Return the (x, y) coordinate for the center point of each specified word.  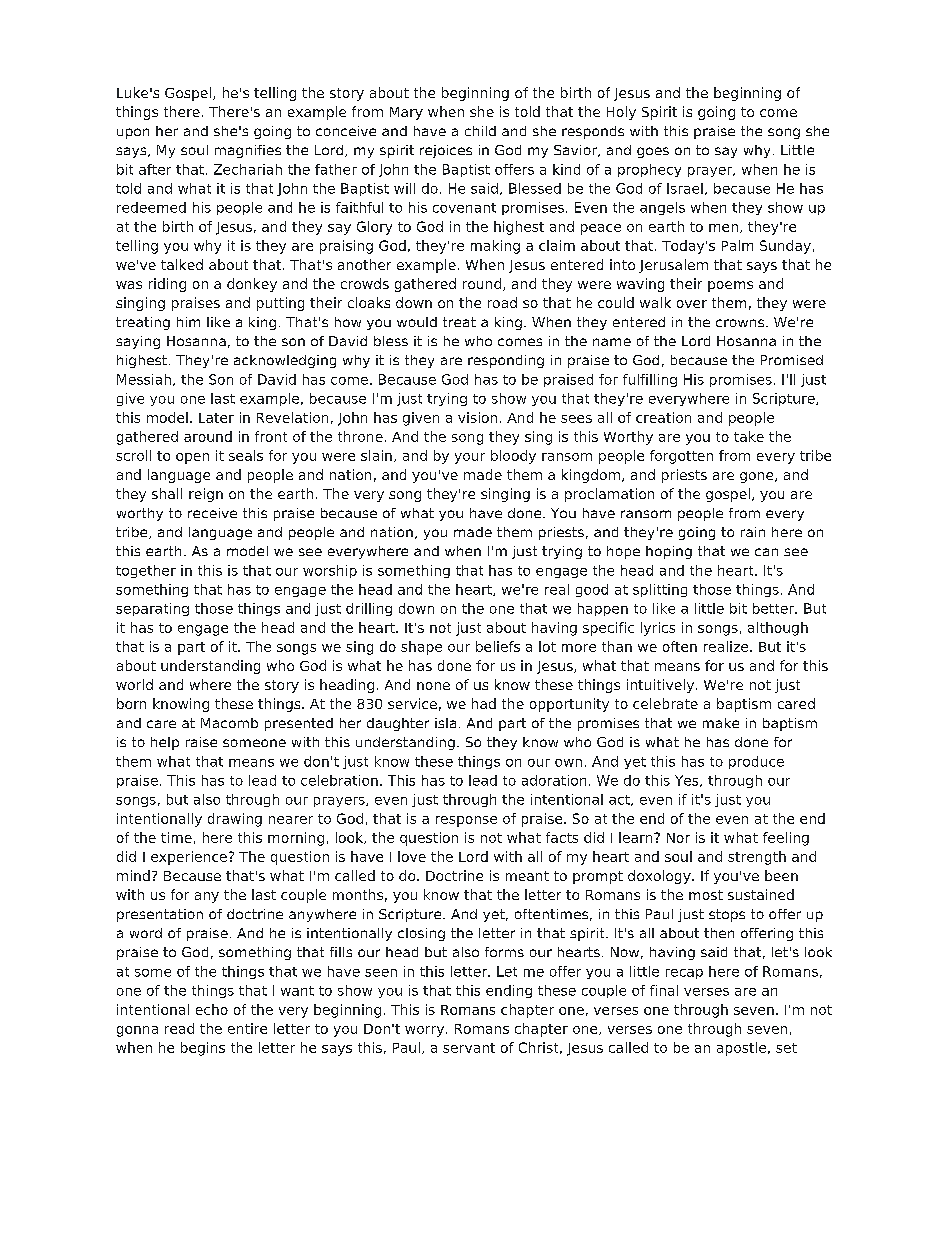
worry (424, 1031)
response (466, 821)
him (188, 322)
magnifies (248, 151)
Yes (688, 781)
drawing (235, 820)
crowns (740, 323)
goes (653, 152)
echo (212, 1009)
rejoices (446, 151)
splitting (660, 590)
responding (506, 361)
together (146, 571)
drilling (369, 609)
